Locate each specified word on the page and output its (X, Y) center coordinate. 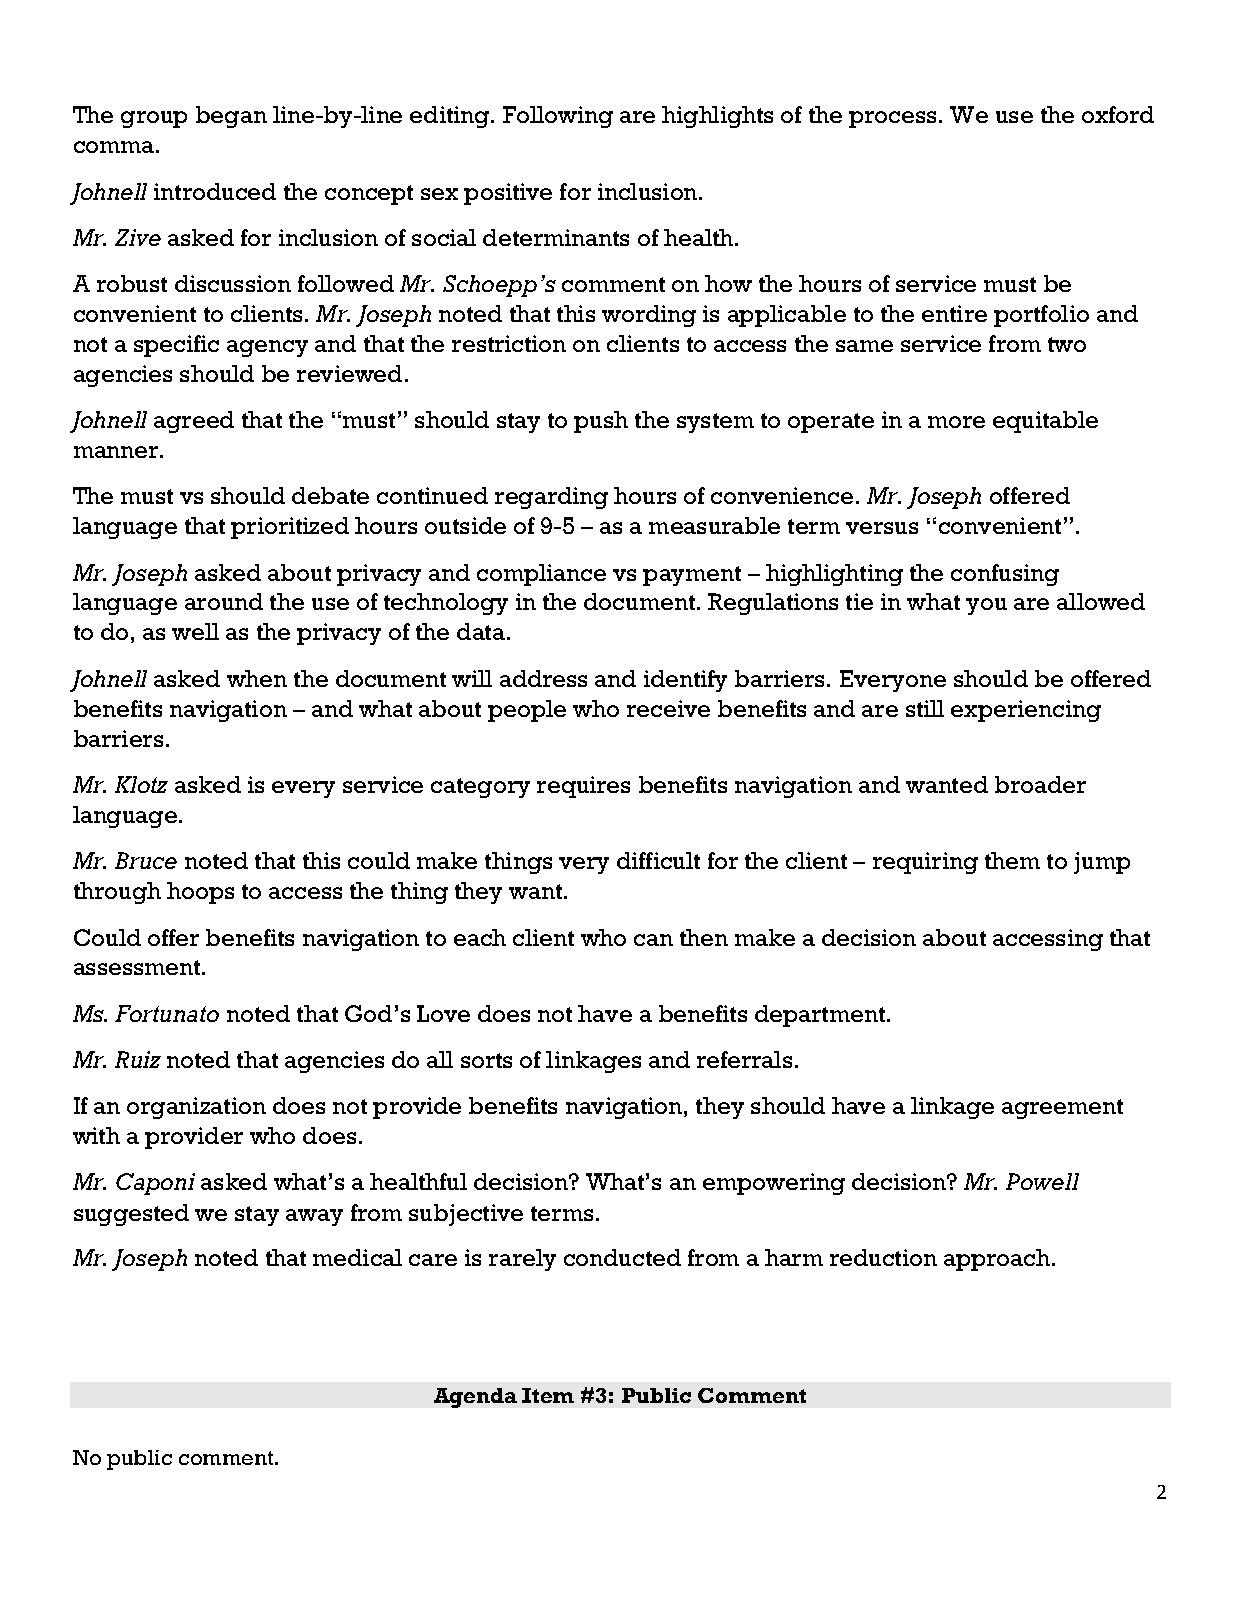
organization (196, 1108)
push (601, 422)
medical (357, 1257)
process (892, 119)
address (543, 678)
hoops (200, 893)
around (224, 601)
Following (558, 117)
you (986, 606)
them (1012, 860)
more (956, 422)
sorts (486, 1060)
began (231, 117)
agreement (1062, 1109)
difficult (658, 860)
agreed (194, 422)
